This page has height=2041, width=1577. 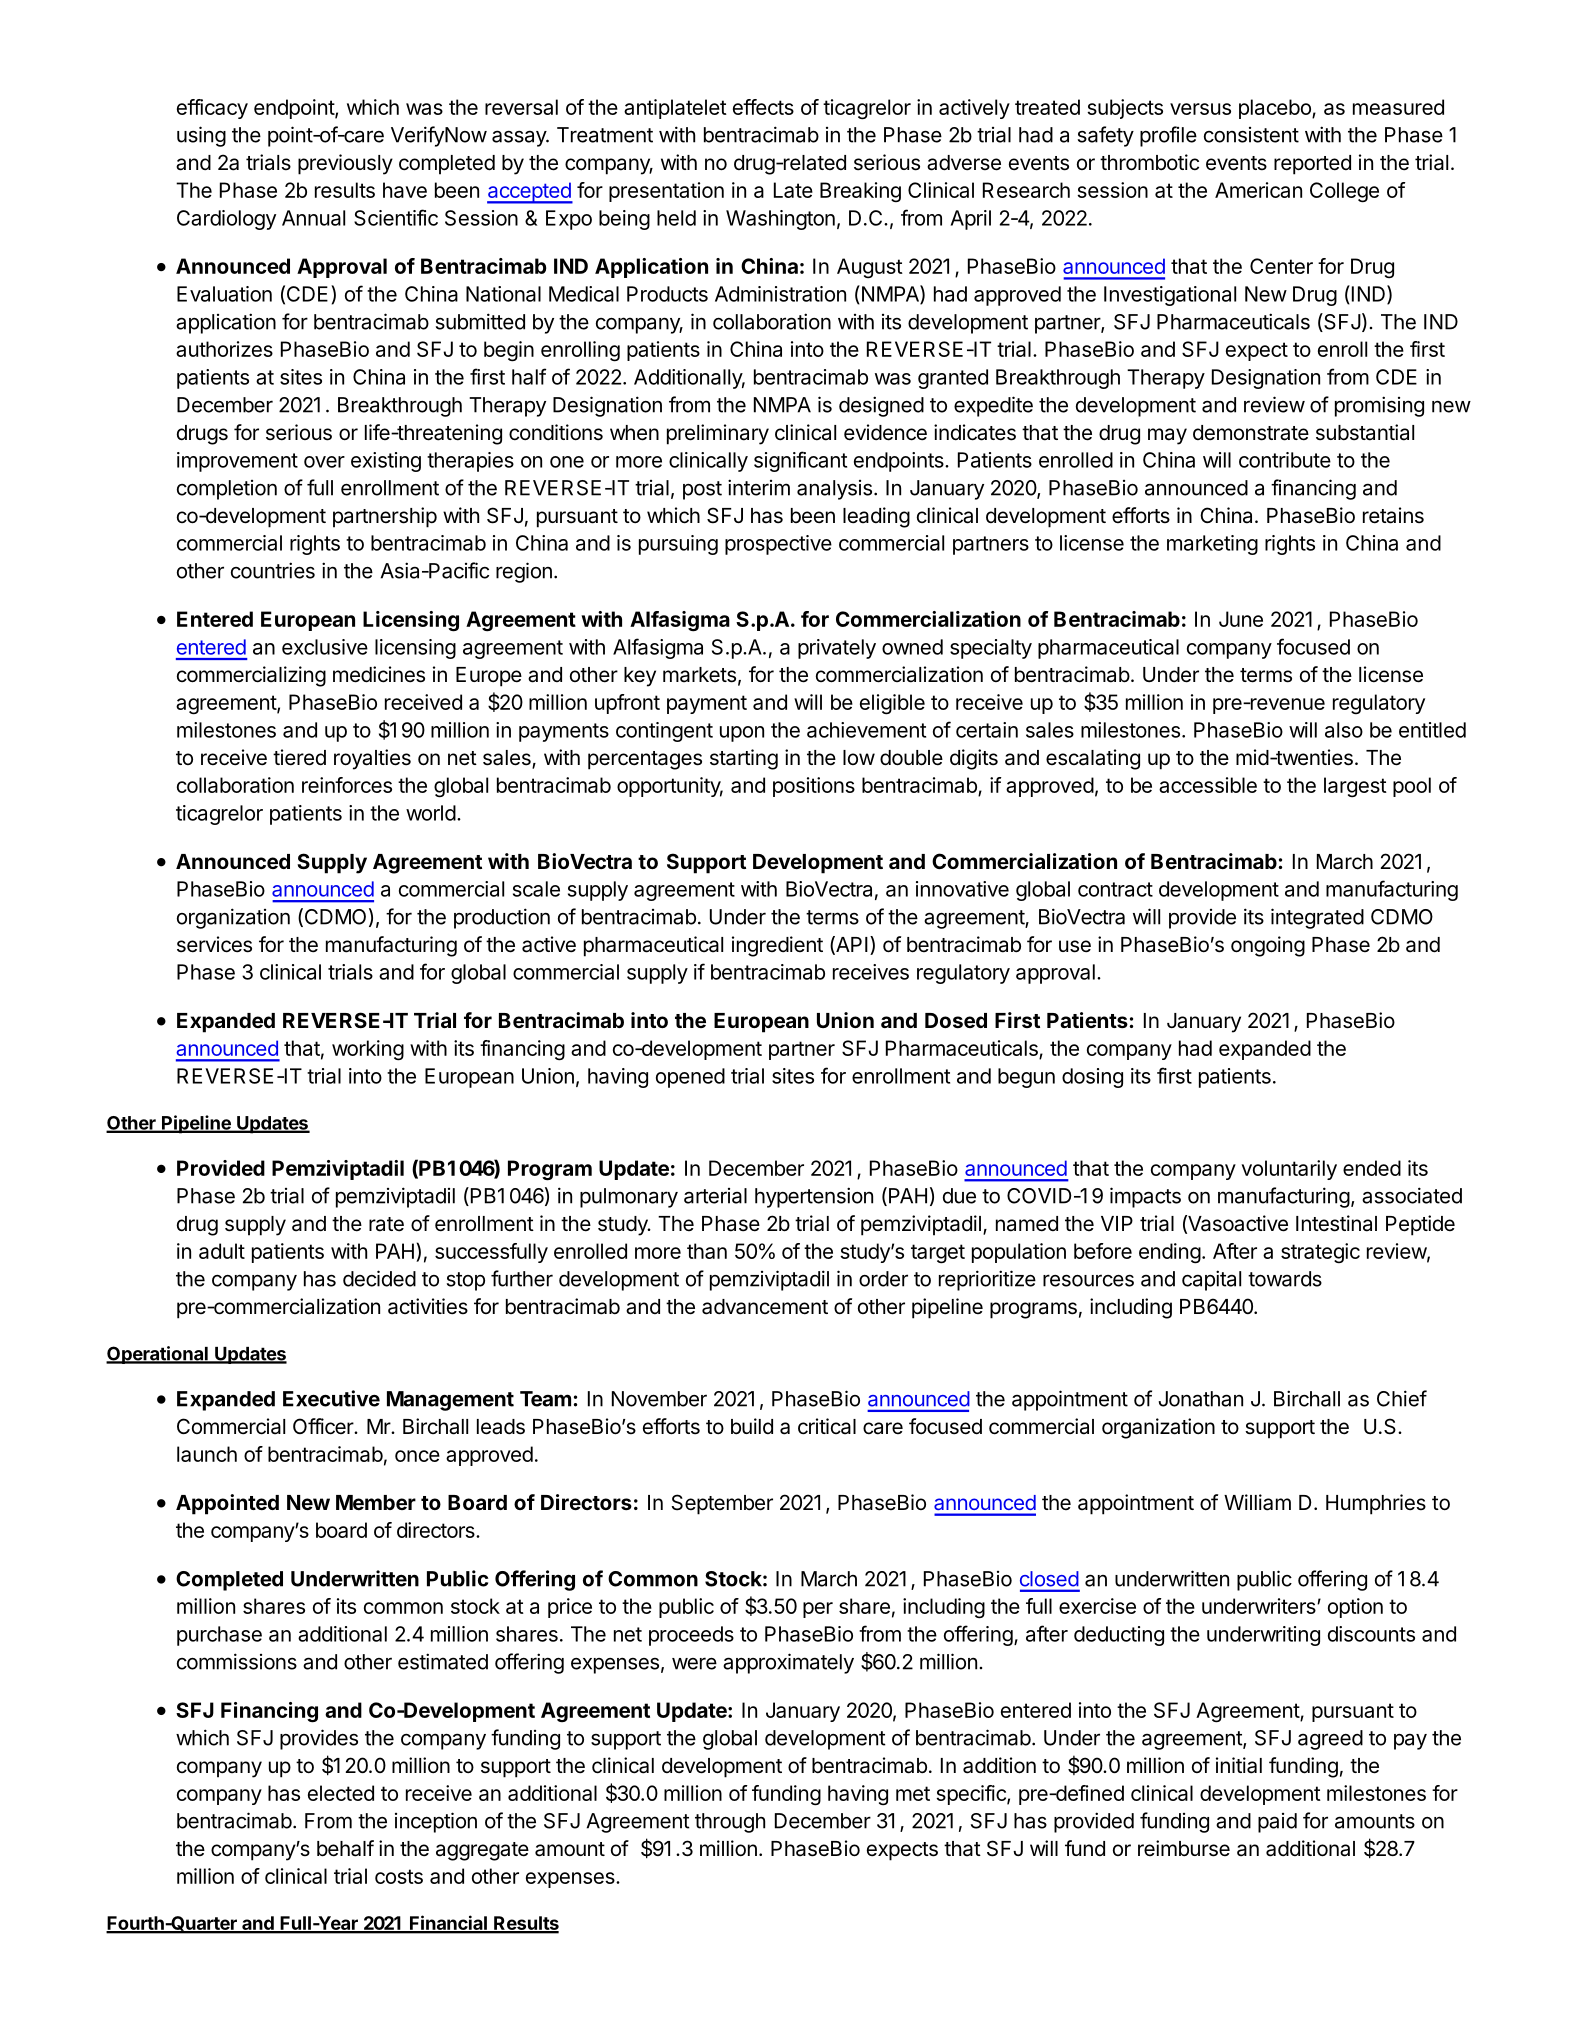 What do you see at coordinates (742, 734) in the page?
I see `upon` at bounding box center [742, 734].
